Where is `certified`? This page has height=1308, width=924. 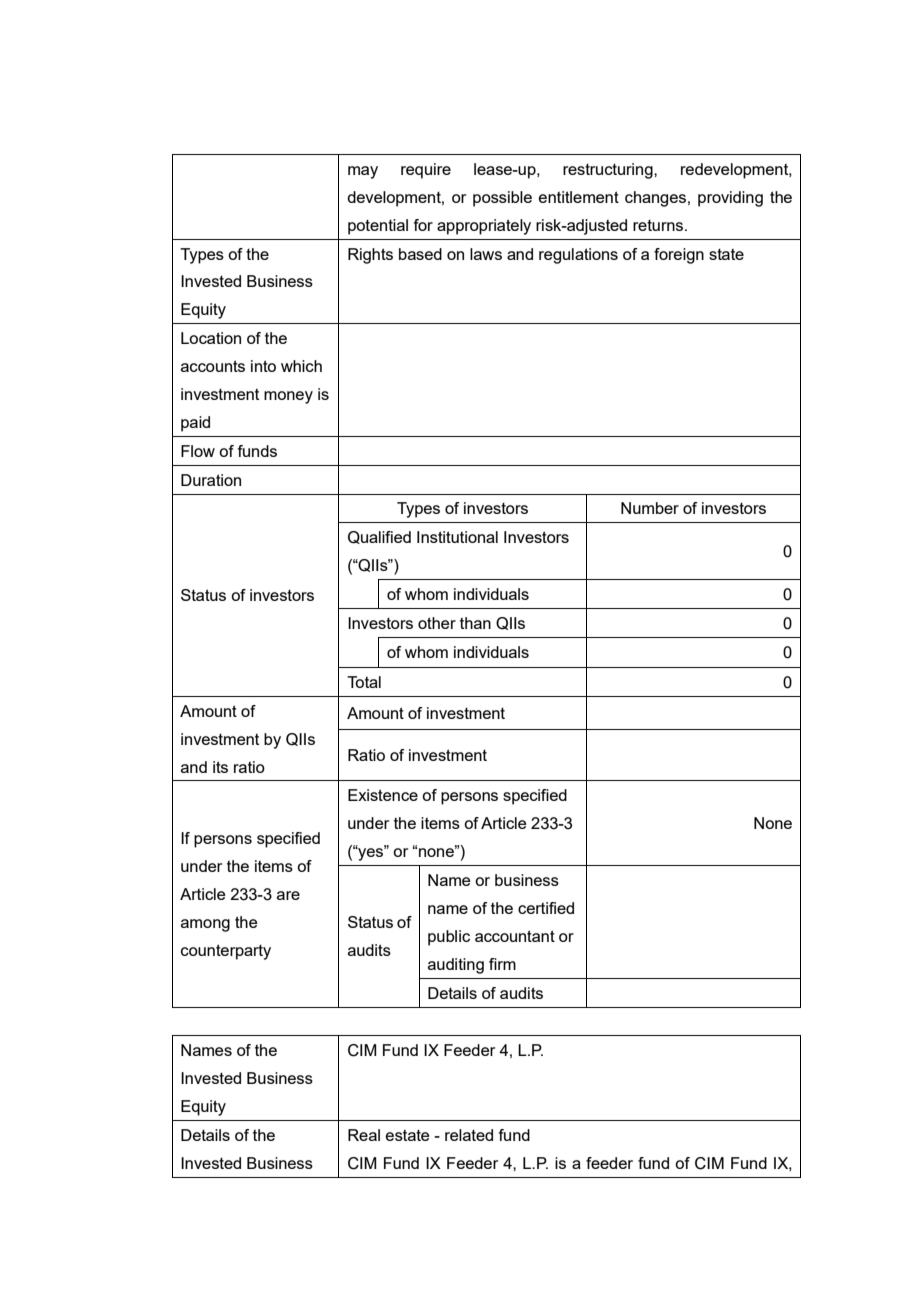
certified is located at coordinates (546, 908).
